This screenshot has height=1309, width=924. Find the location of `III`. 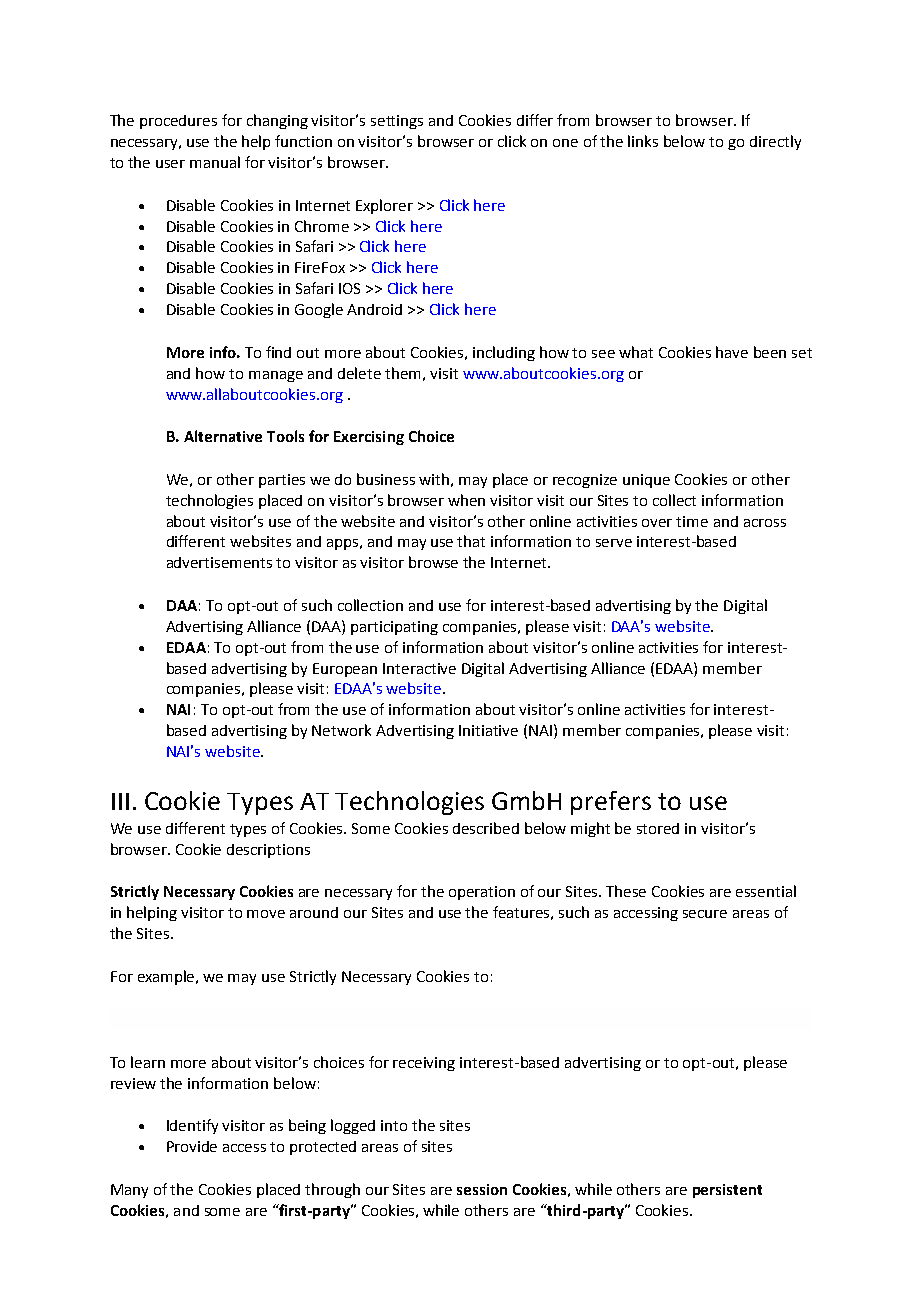

III is located at coordinates (120, 801).
